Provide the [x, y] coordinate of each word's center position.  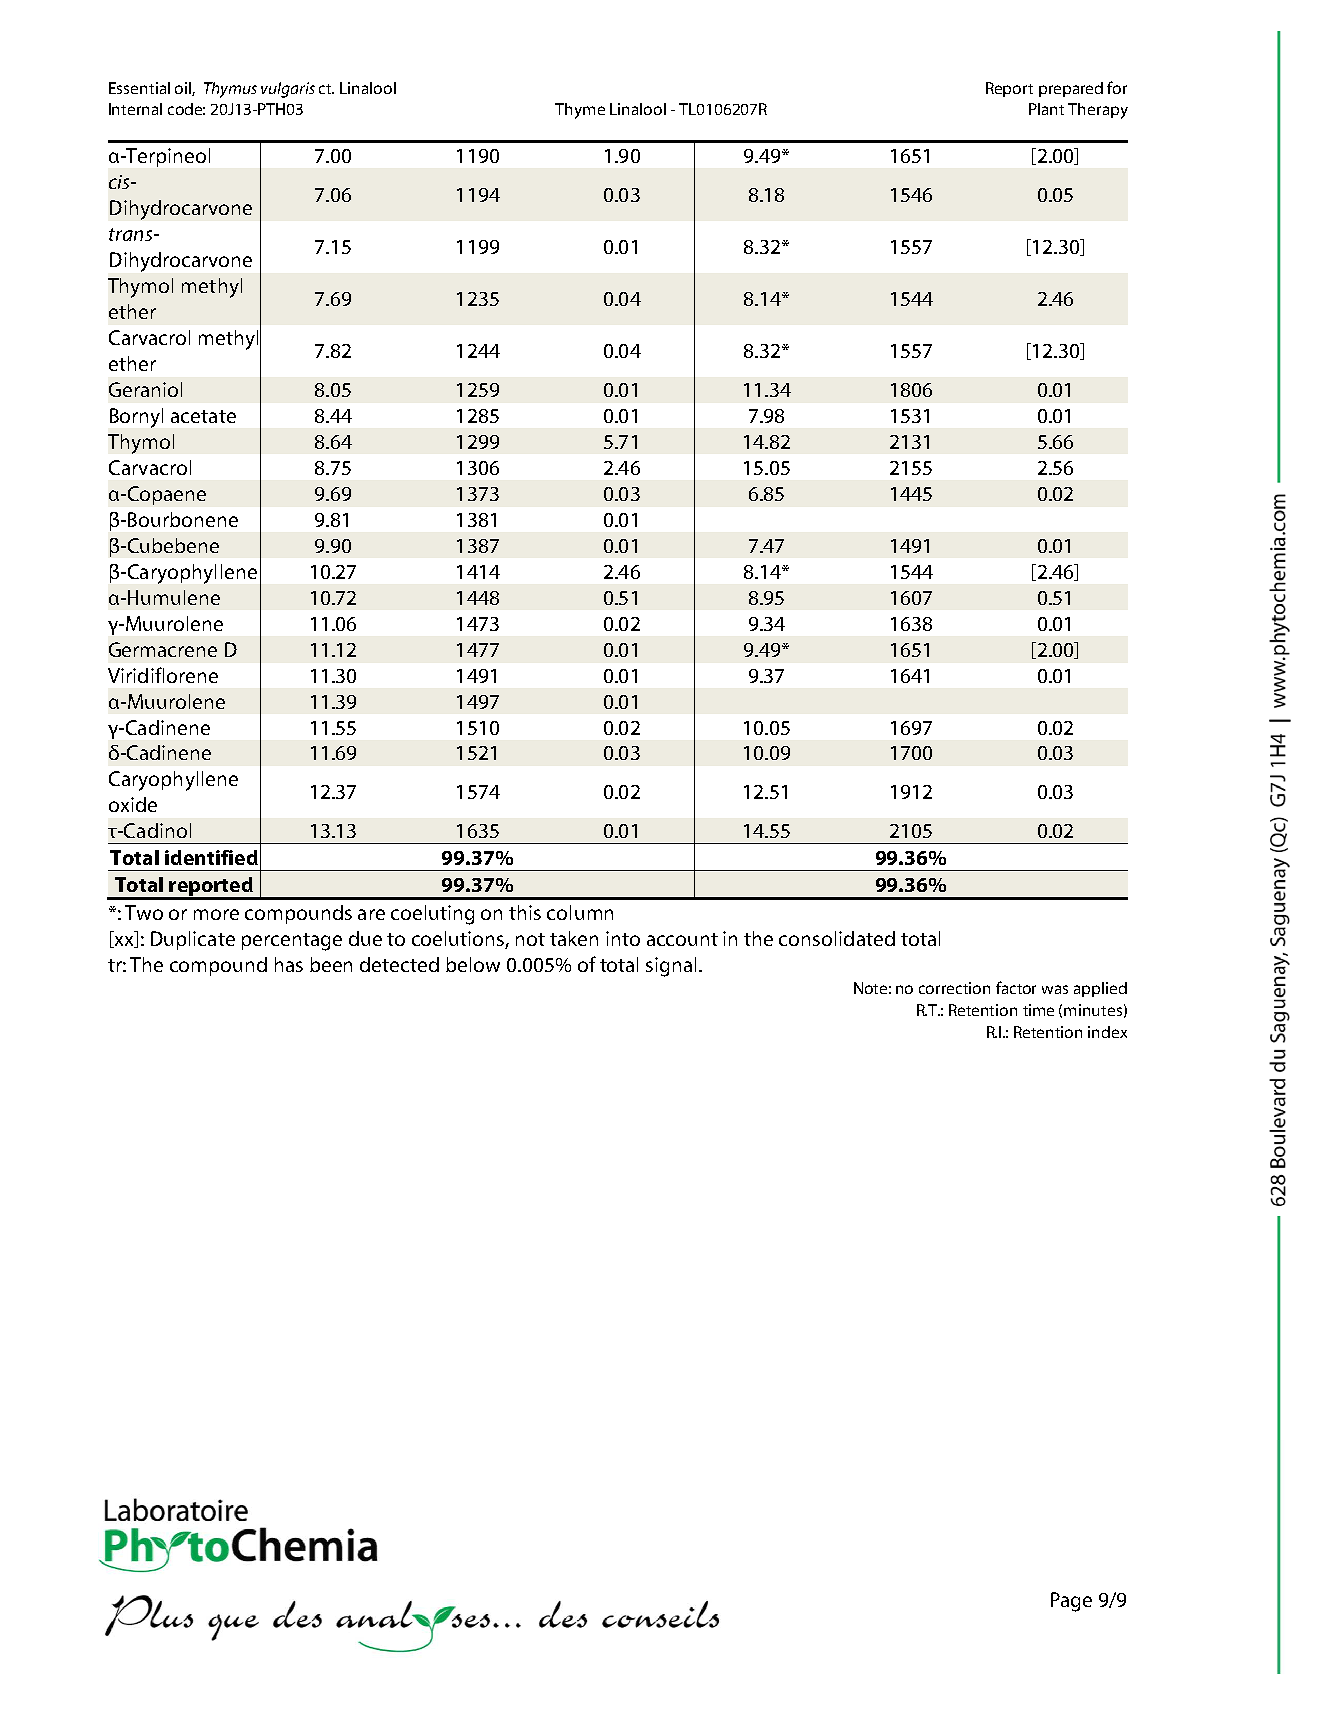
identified [211, 857]
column [580, 912]
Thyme [580, 111]
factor [1016, 987]
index [1107, 1032]
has [289, 964]
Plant [1046, 109]
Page [1071, 1602]
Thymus [230, 90]
